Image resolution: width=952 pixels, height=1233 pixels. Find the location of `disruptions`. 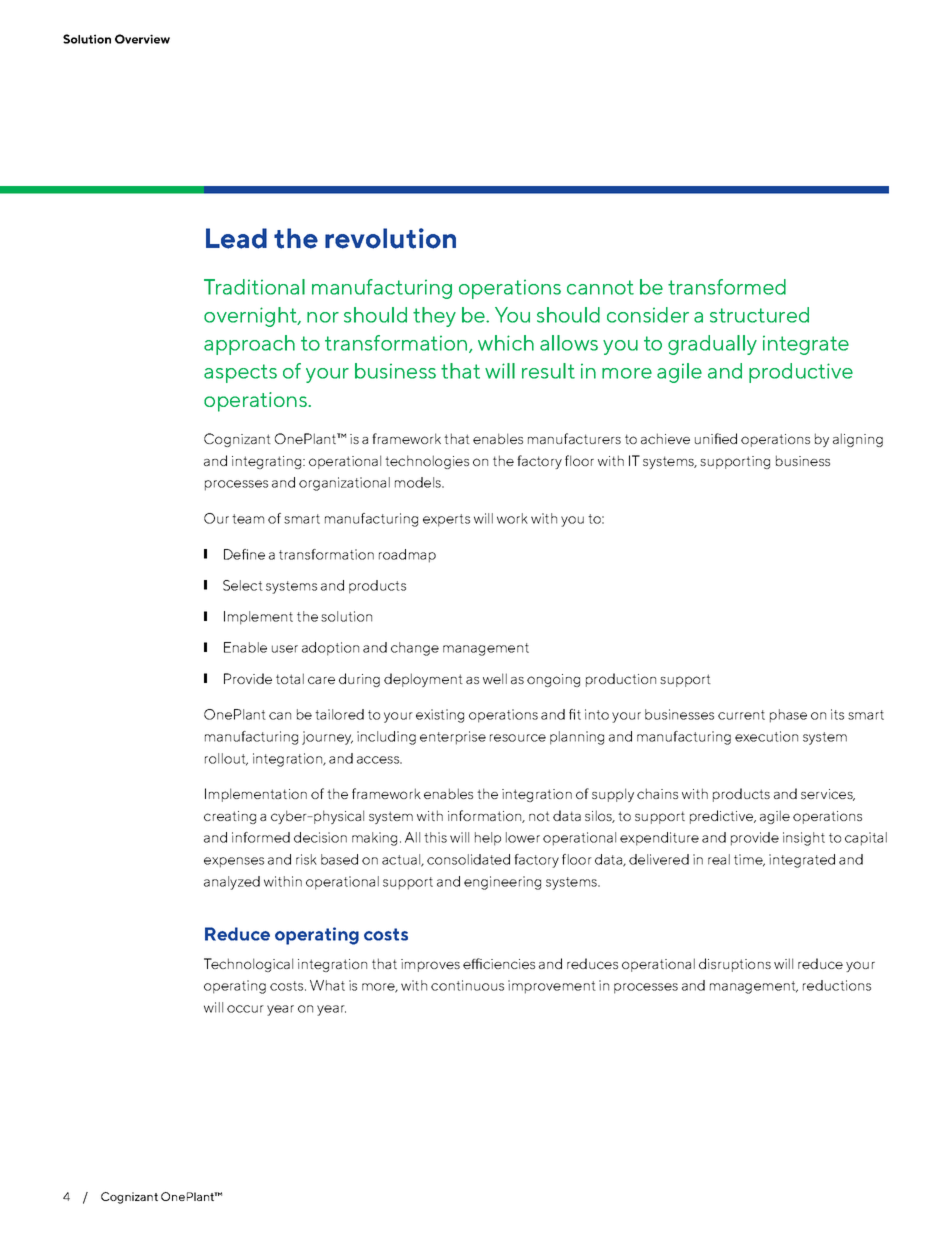

disruptions is located at coordinates (735, 965).
